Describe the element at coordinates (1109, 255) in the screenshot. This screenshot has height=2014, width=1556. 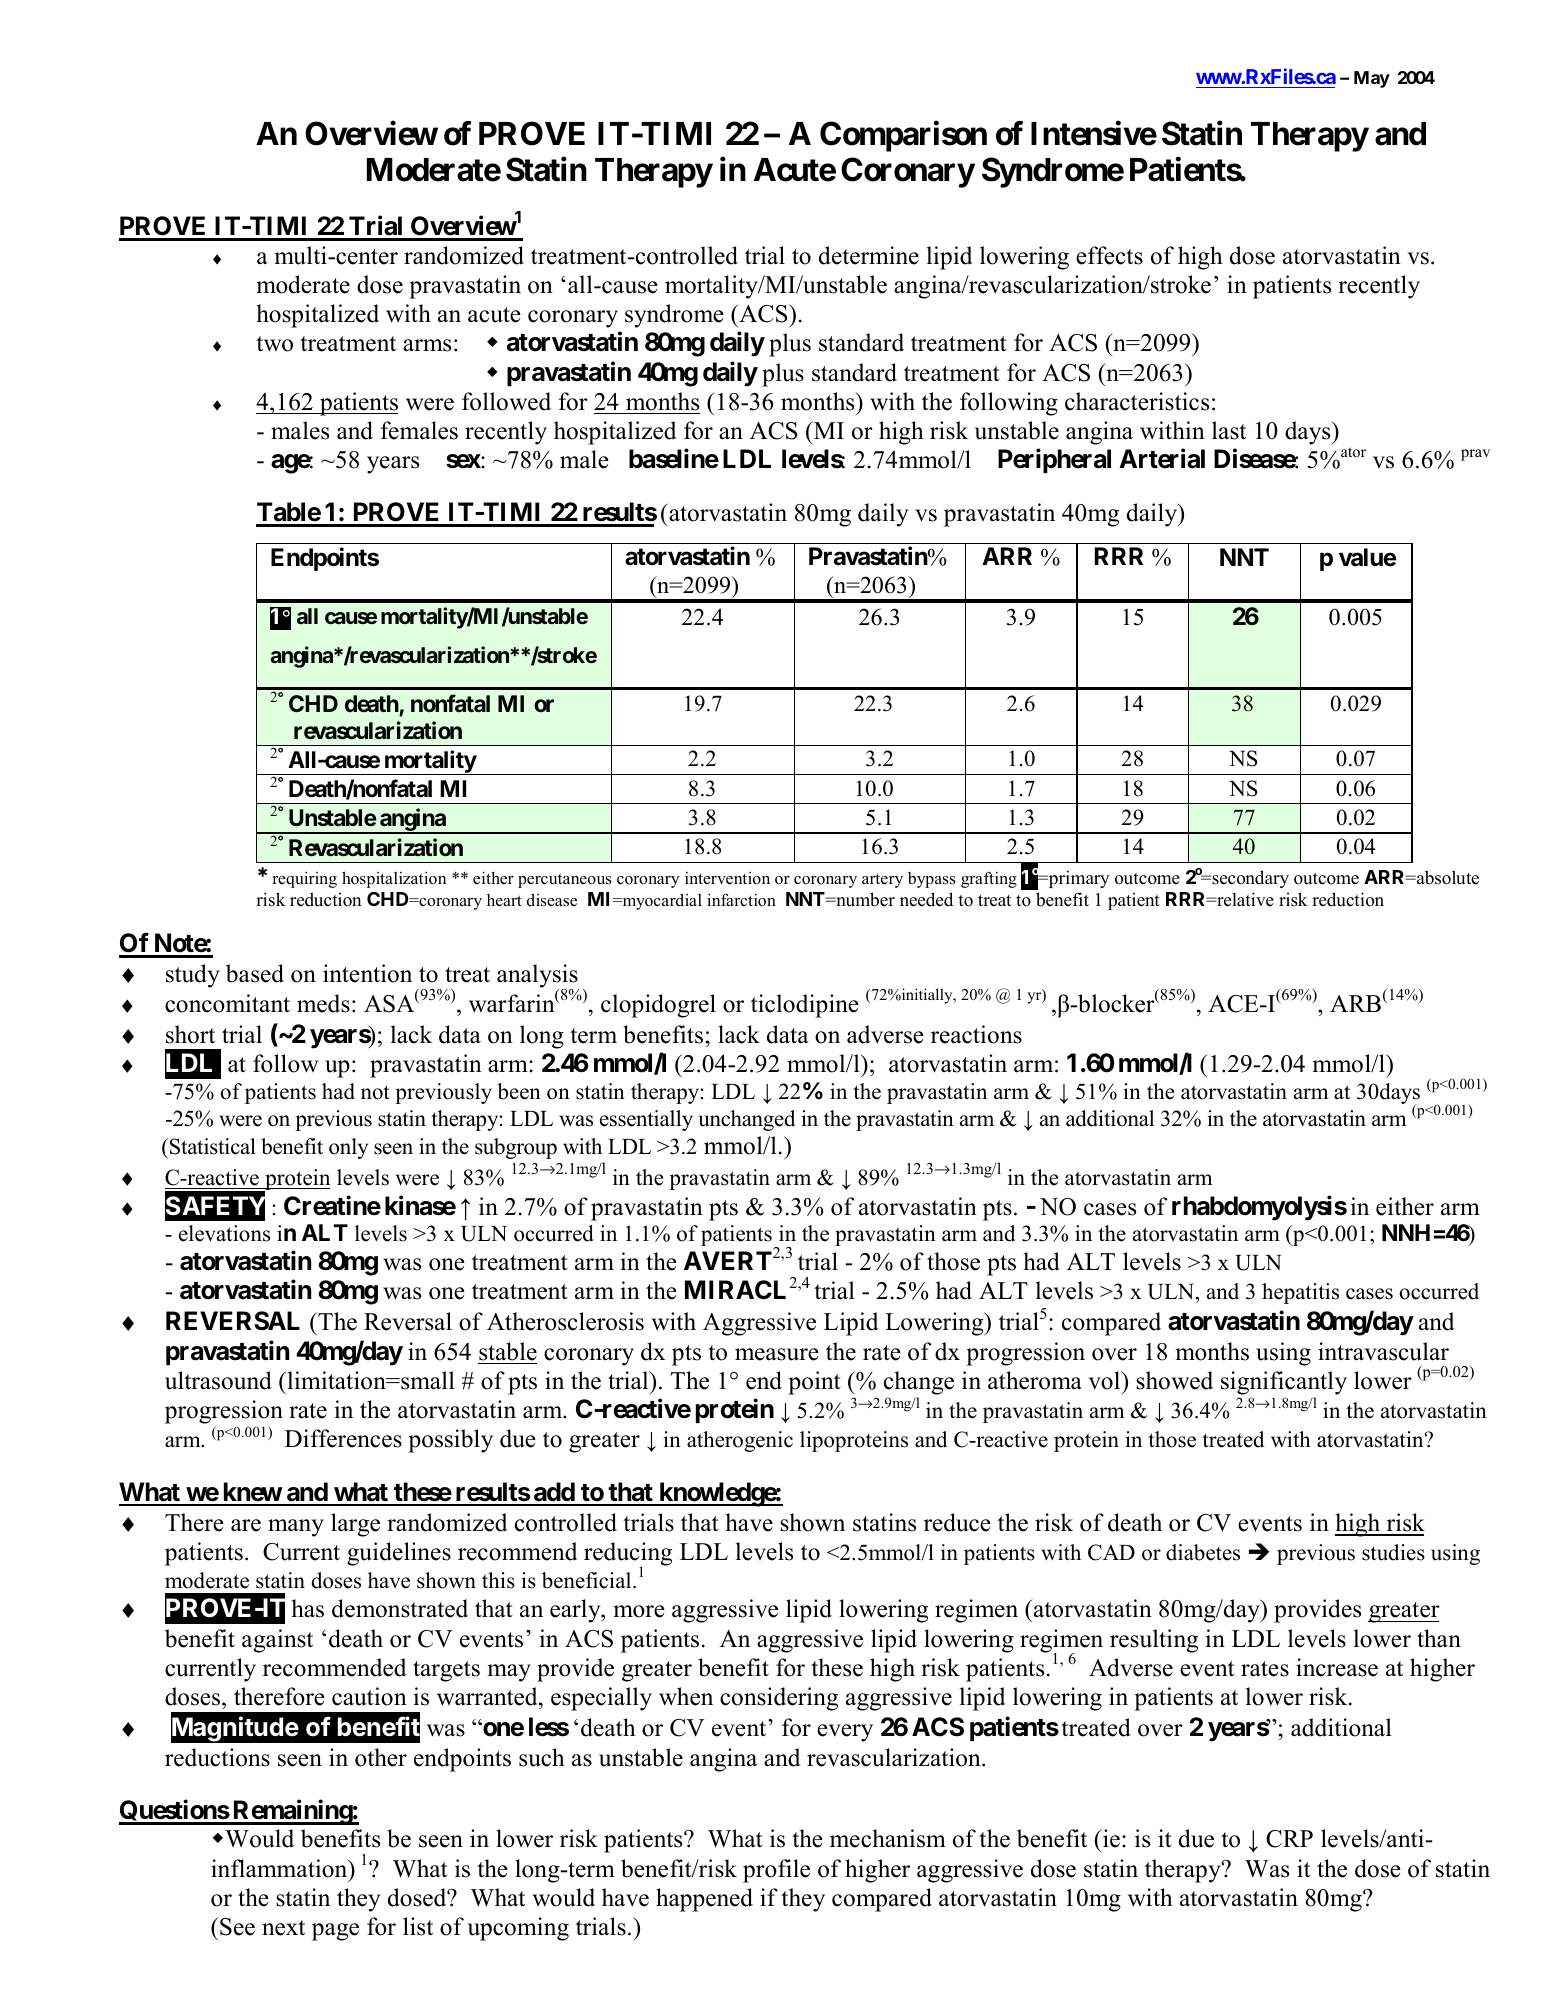
I see `effects` at that location.
